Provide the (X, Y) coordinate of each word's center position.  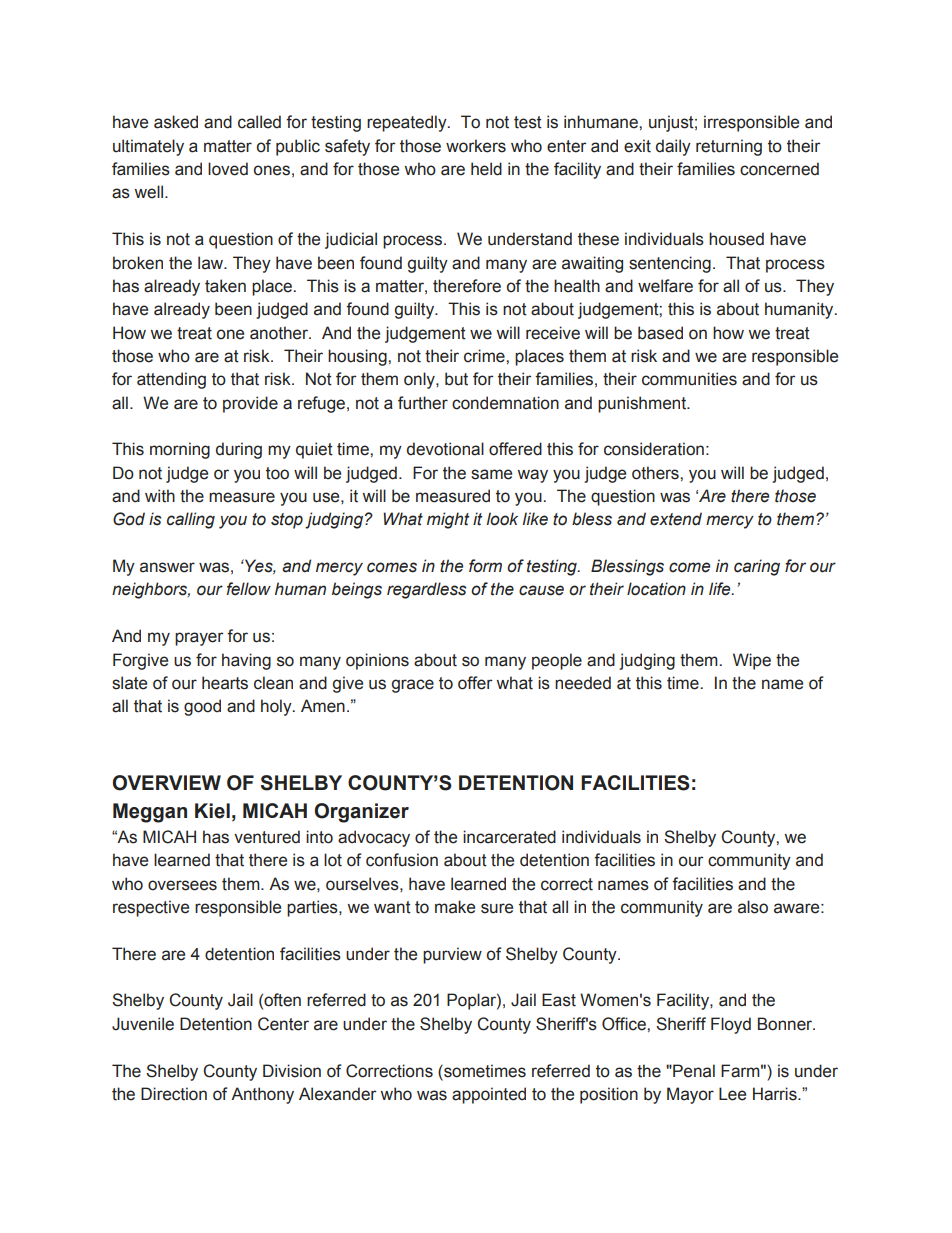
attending (171, 380)
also (753, 907)
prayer (199, 639)
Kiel (212, 811)
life (721, 589)
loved (228, 169)
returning (729, 147)
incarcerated (509, 837)
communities (689, 379)
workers (476, 146)
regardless (426, 590)
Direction (174, 1094)
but (456, 379)
